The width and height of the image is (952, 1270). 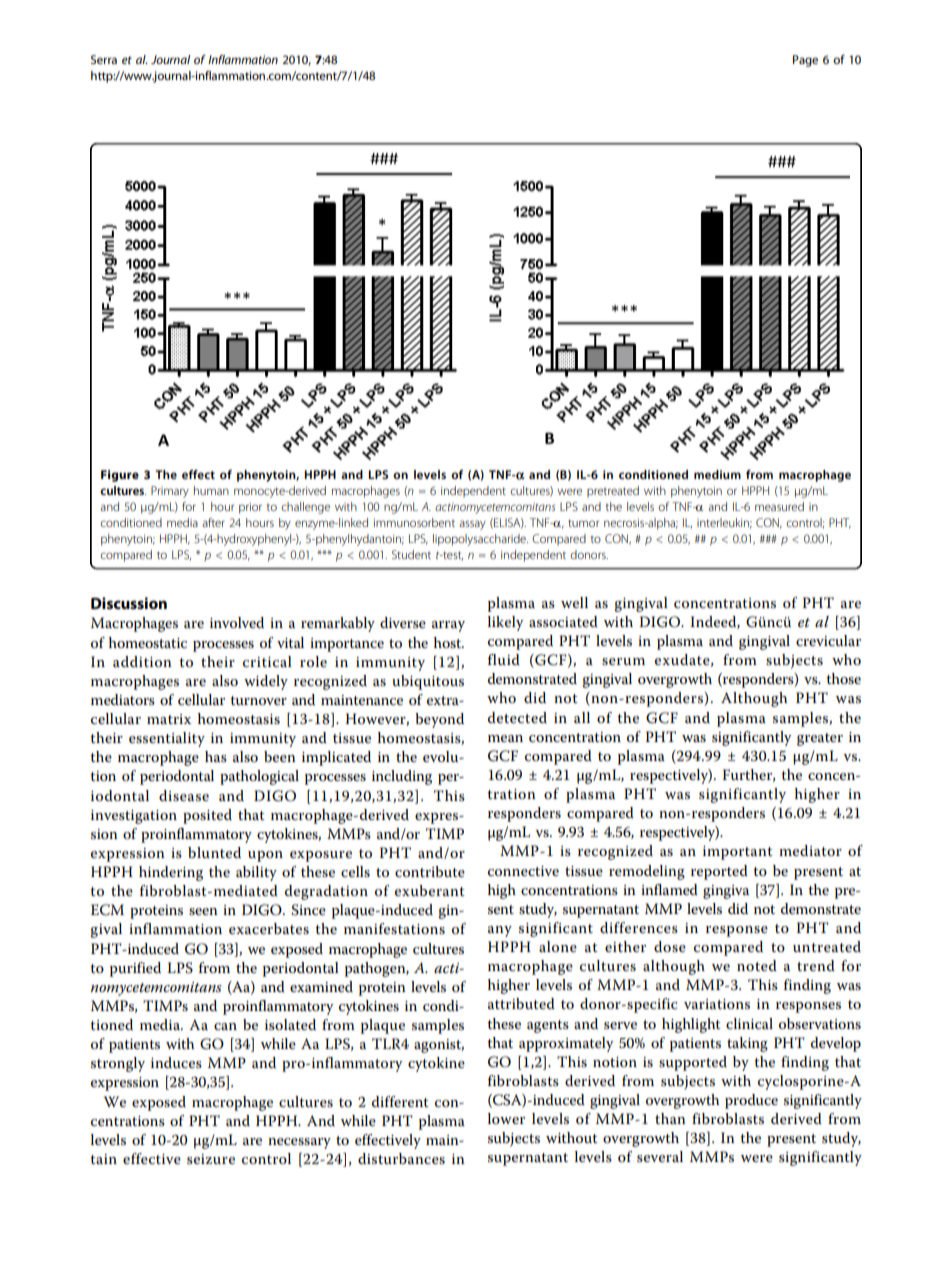 I want to click on medium, so click(x=717, y=474).
